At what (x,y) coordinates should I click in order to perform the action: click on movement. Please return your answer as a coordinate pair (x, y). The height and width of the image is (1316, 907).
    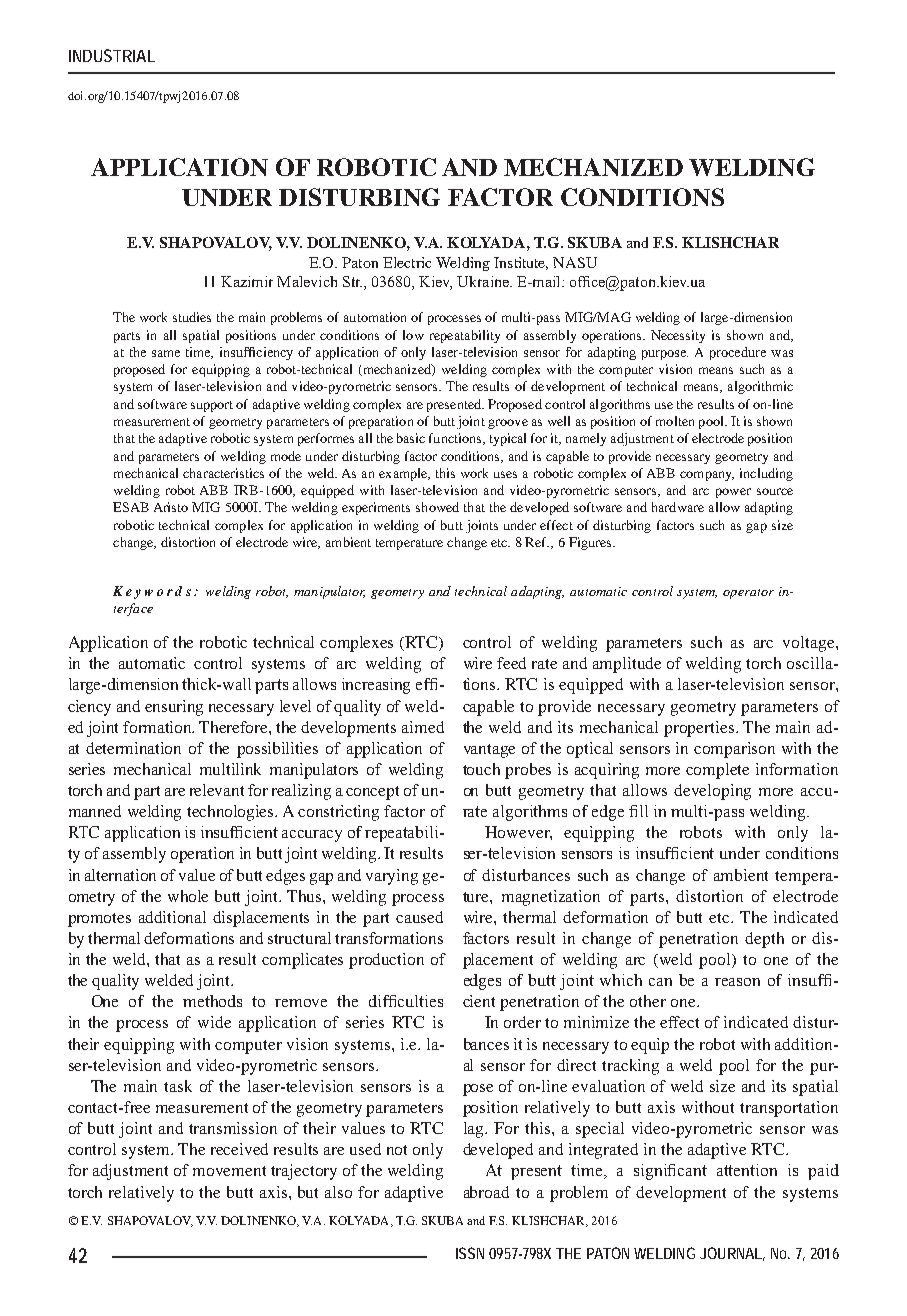
    Looking at the image, I should click on (229, 1171).
